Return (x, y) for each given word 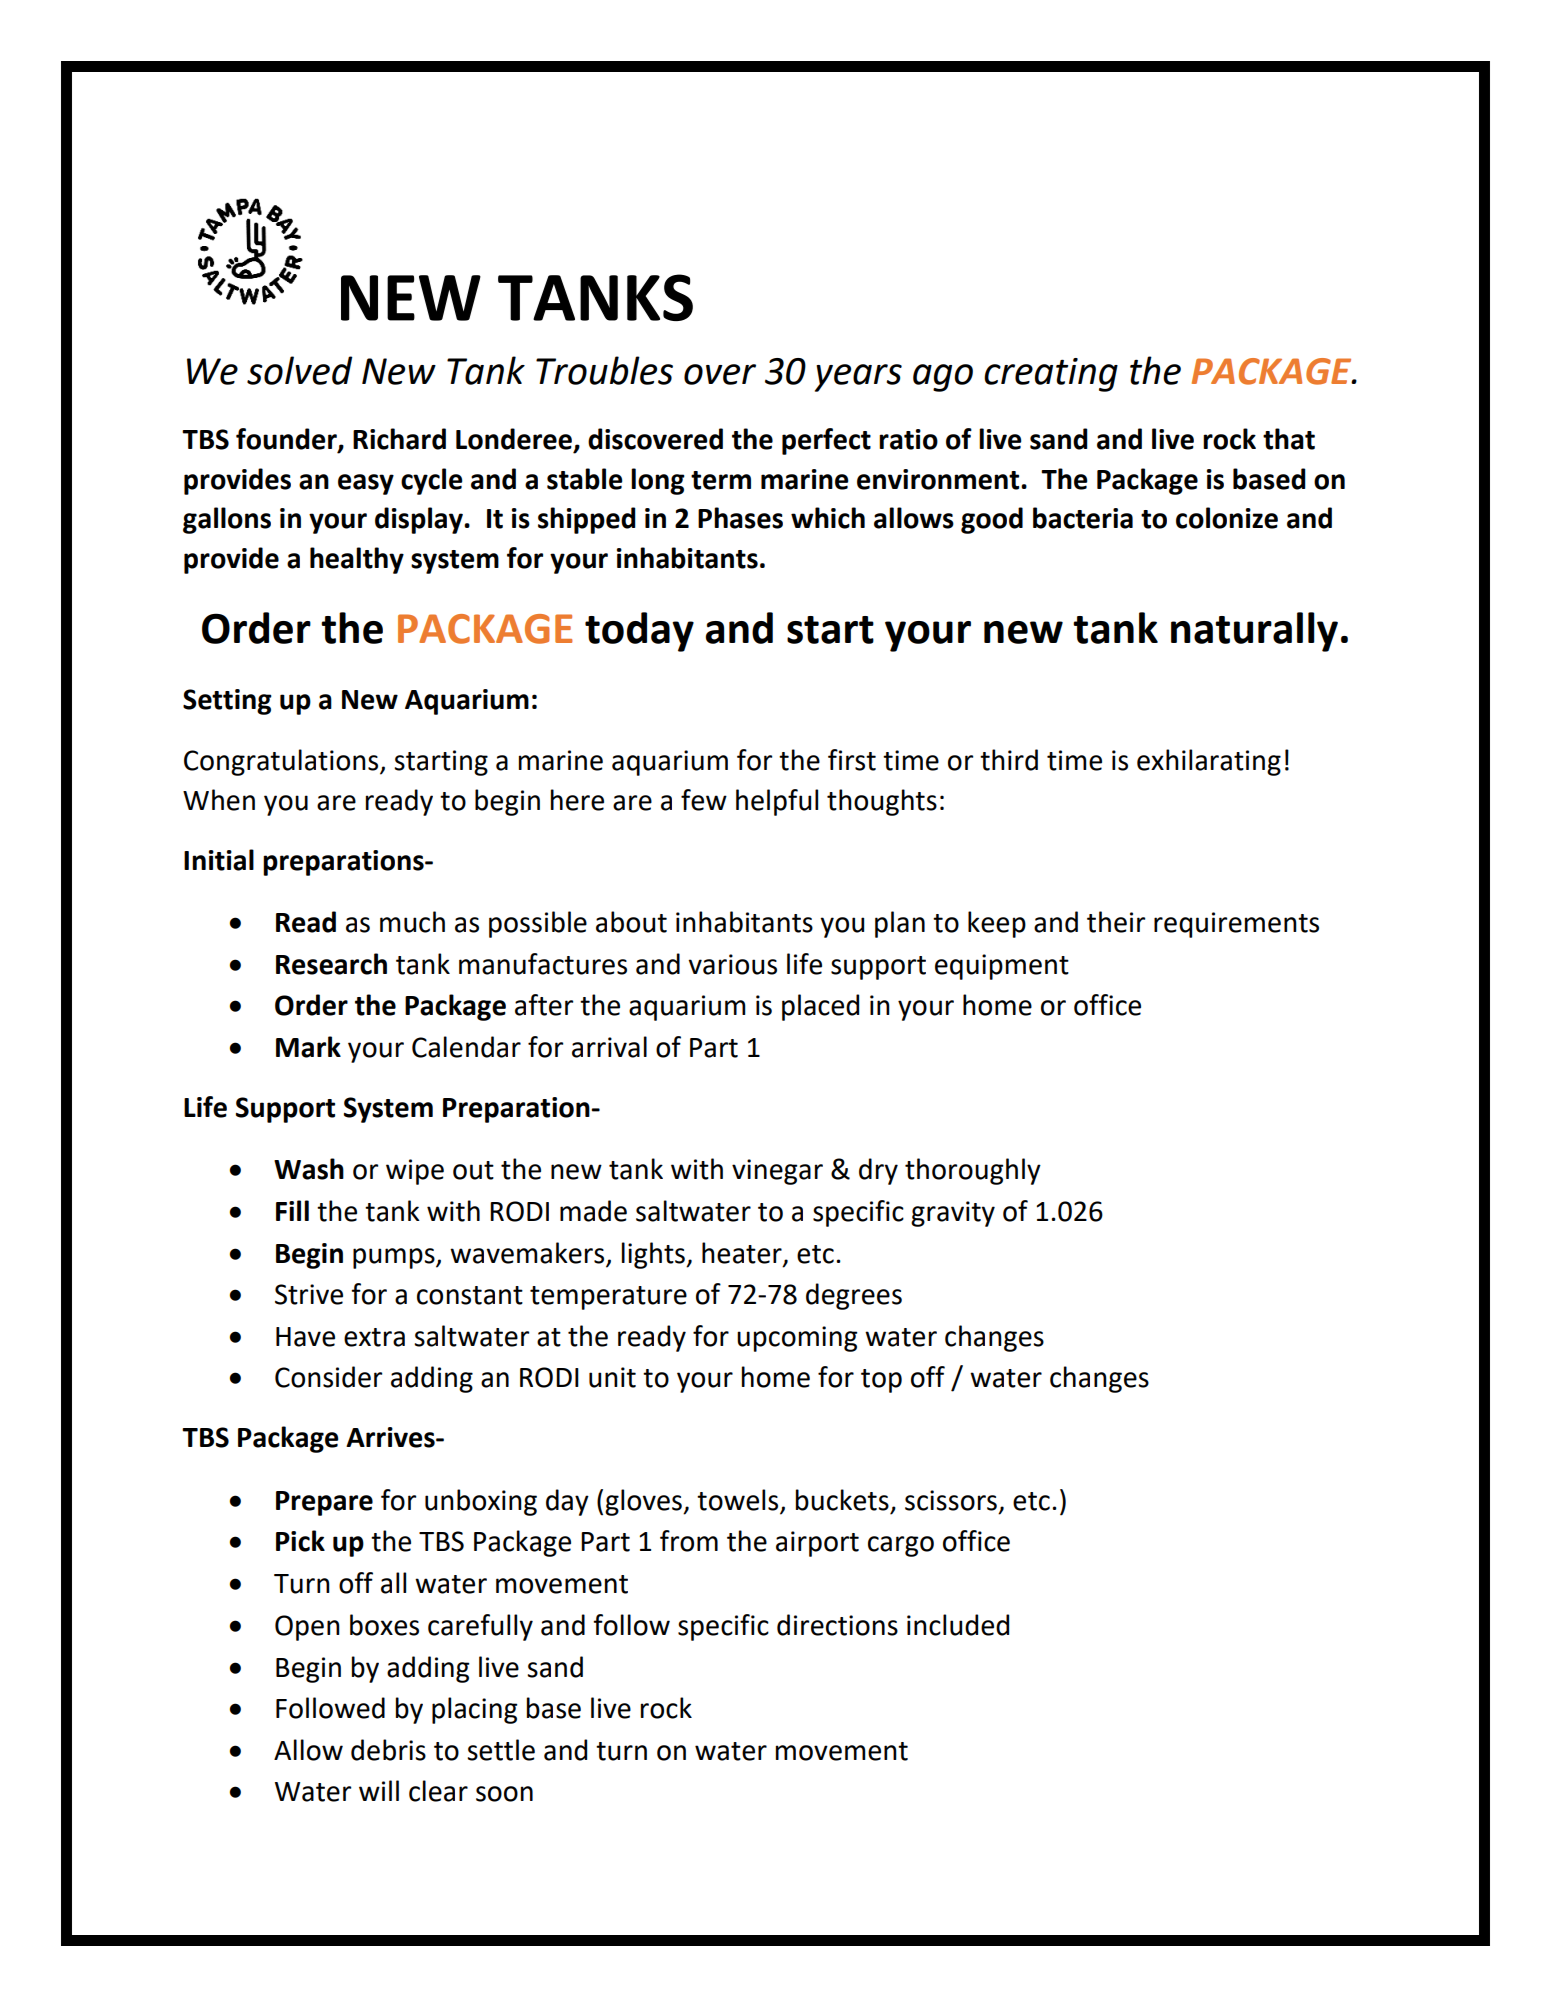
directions (837, 1625)
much (412, 922)
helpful (777, 802)
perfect (826, 441)
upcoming (797, 1339)
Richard (399, 439)
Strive (309, 1294)
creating (1051, 375)
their (1116, 922)
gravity (953, 1214)
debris (388, 1750)
